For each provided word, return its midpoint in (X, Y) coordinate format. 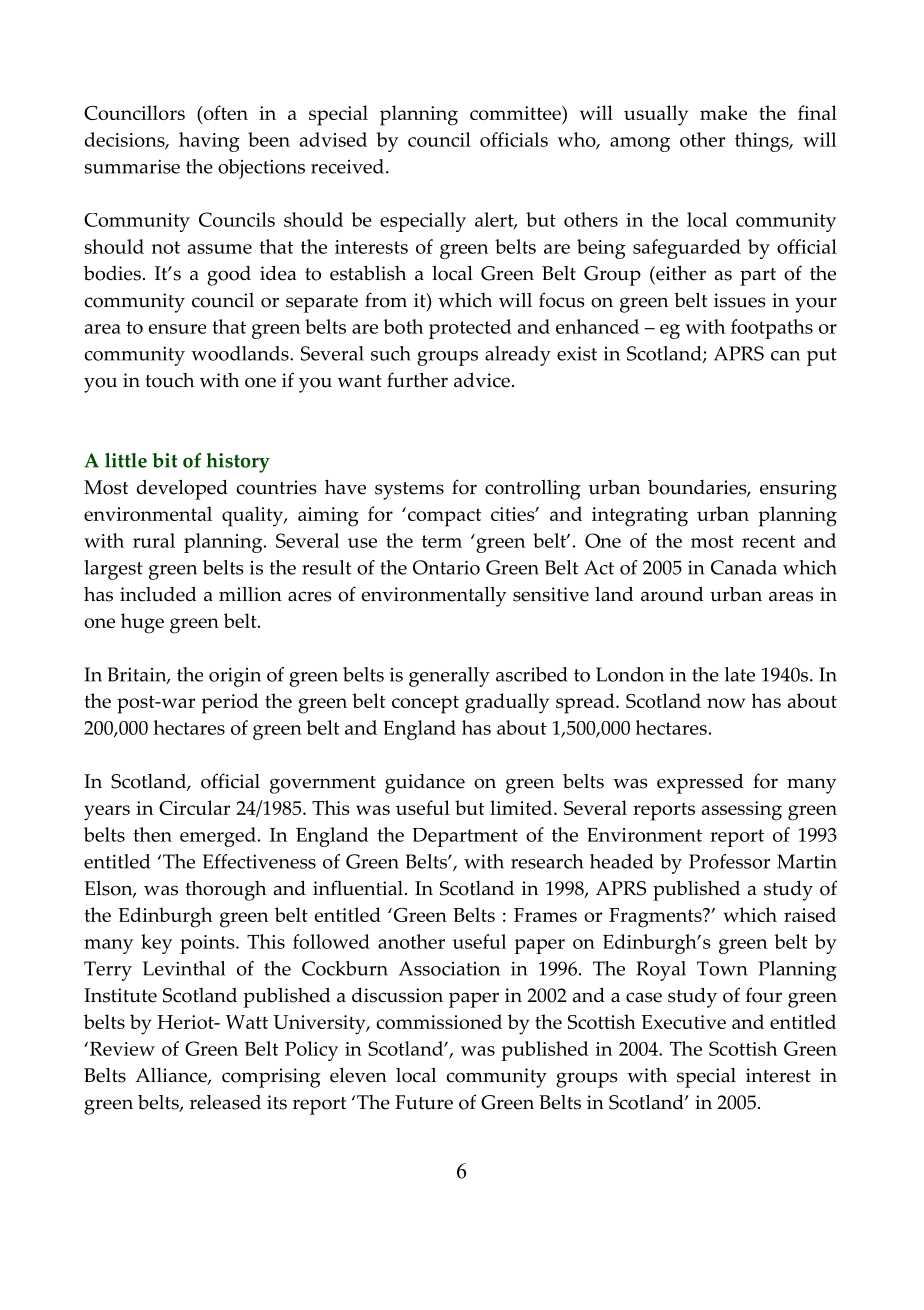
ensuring (798, 490)
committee (516, 113)
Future (424, 1102)
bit (165, 460)
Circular (194, 807)
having (209, 142)
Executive (684, 1022)
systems (409, 491)
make (723, 112)
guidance (425, 784)
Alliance (172, 1076)
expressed (700, 783)
